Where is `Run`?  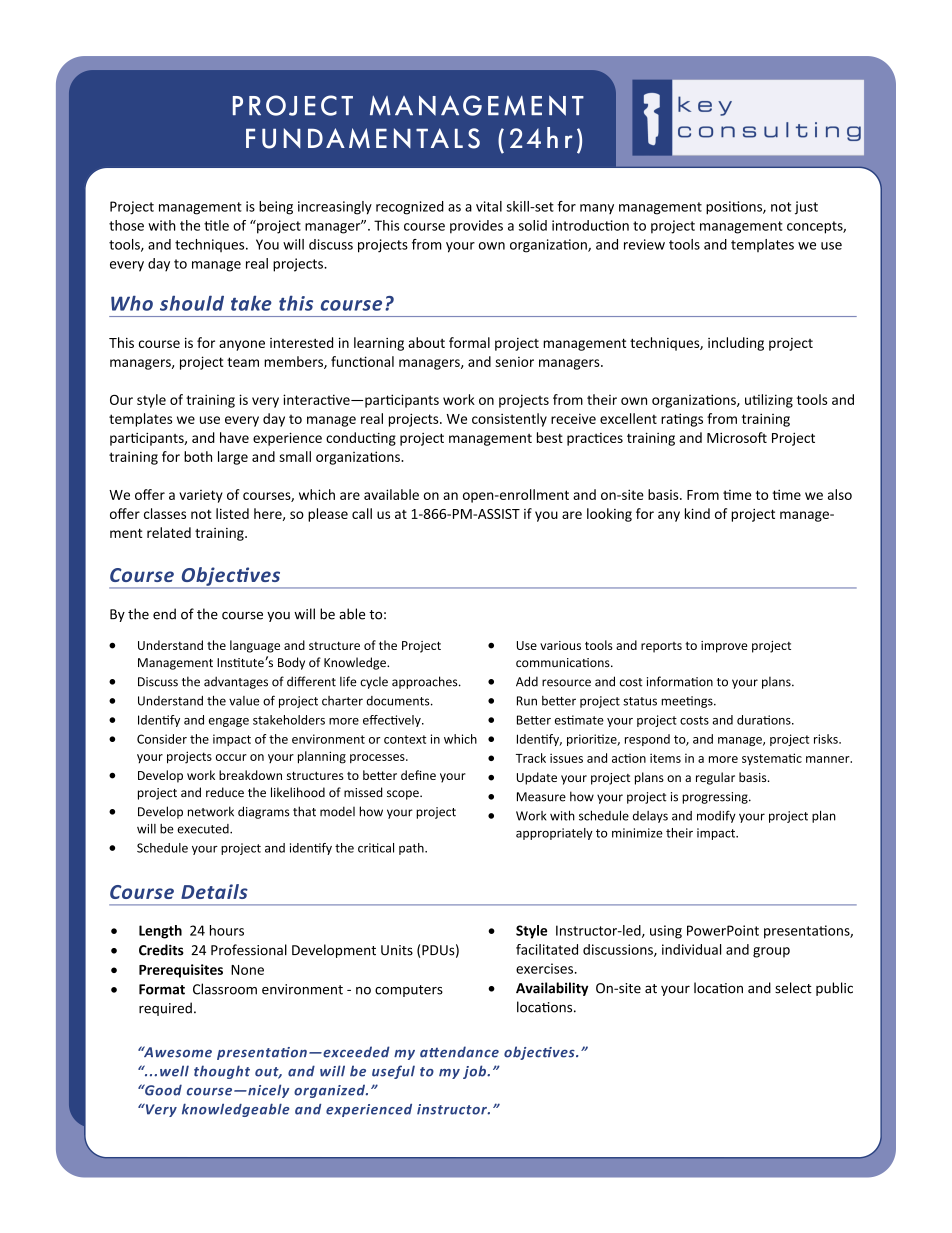 Run is located at coordinates (527, 701).
